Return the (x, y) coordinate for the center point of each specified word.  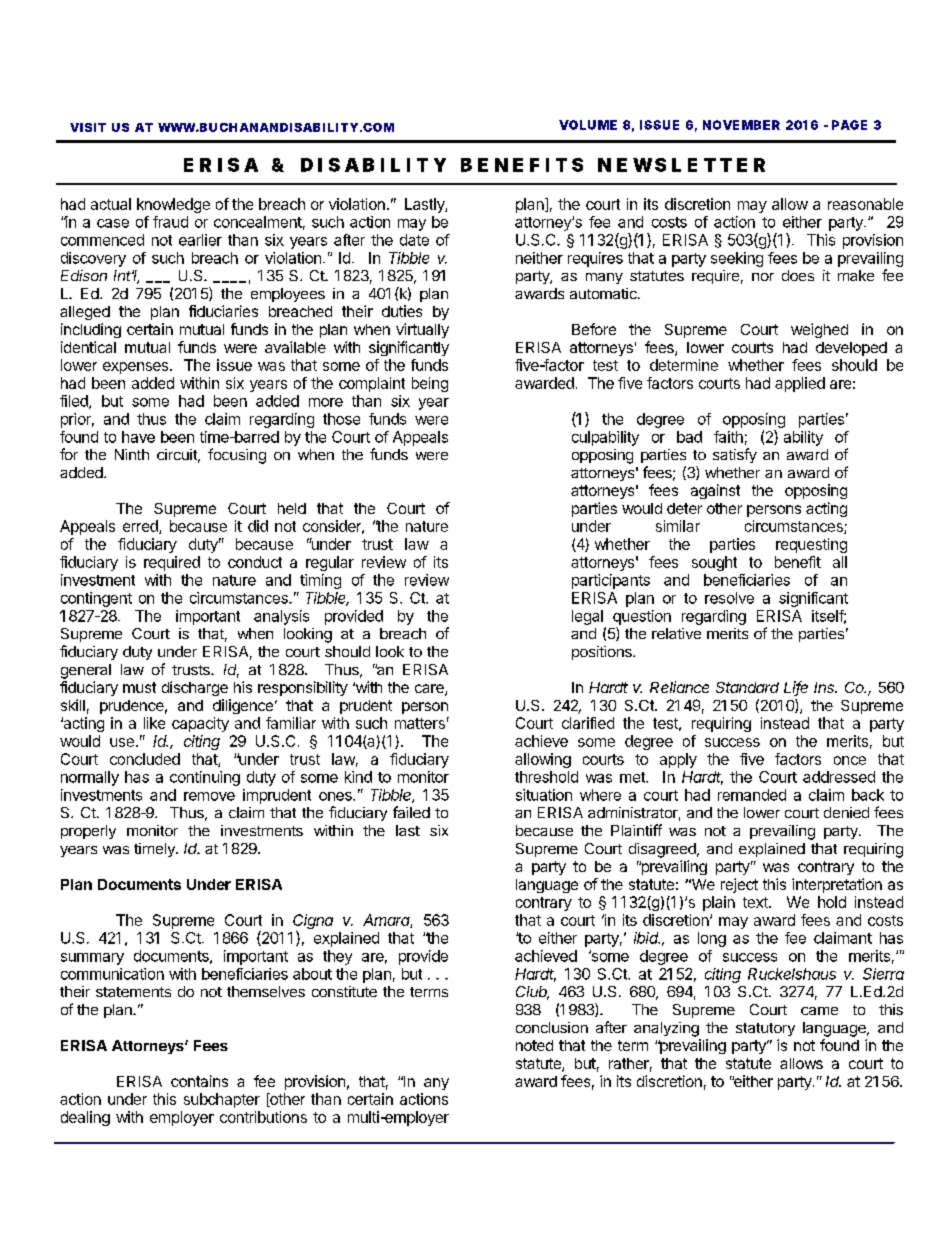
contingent (96, 599)
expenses (137, 368)
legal (587, 617)
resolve (729, 598)
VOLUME (588, 125)
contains (199, 1081)
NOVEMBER (741, 125)
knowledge (173, 205)
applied (800, 384)
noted (534, 1045)
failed (411, 812)
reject (739, 885)
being (430, 384)
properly (88, 832)
